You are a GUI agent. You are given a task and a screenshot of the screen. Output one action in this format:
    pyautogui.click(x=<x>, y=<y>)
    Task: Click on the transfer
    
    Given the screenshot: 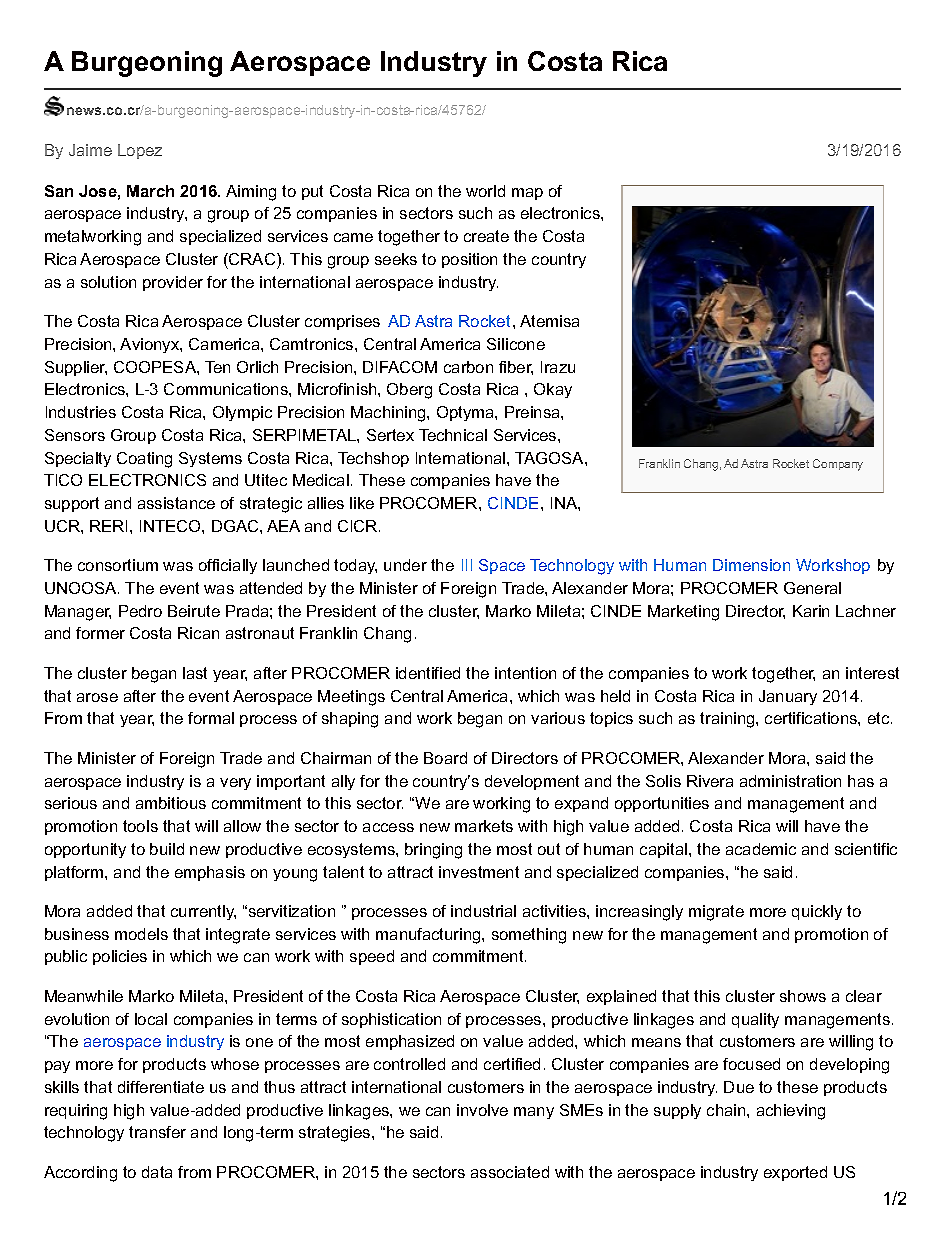 What is the action you would take?
    pyautogui.click(x=157, y=1132)
